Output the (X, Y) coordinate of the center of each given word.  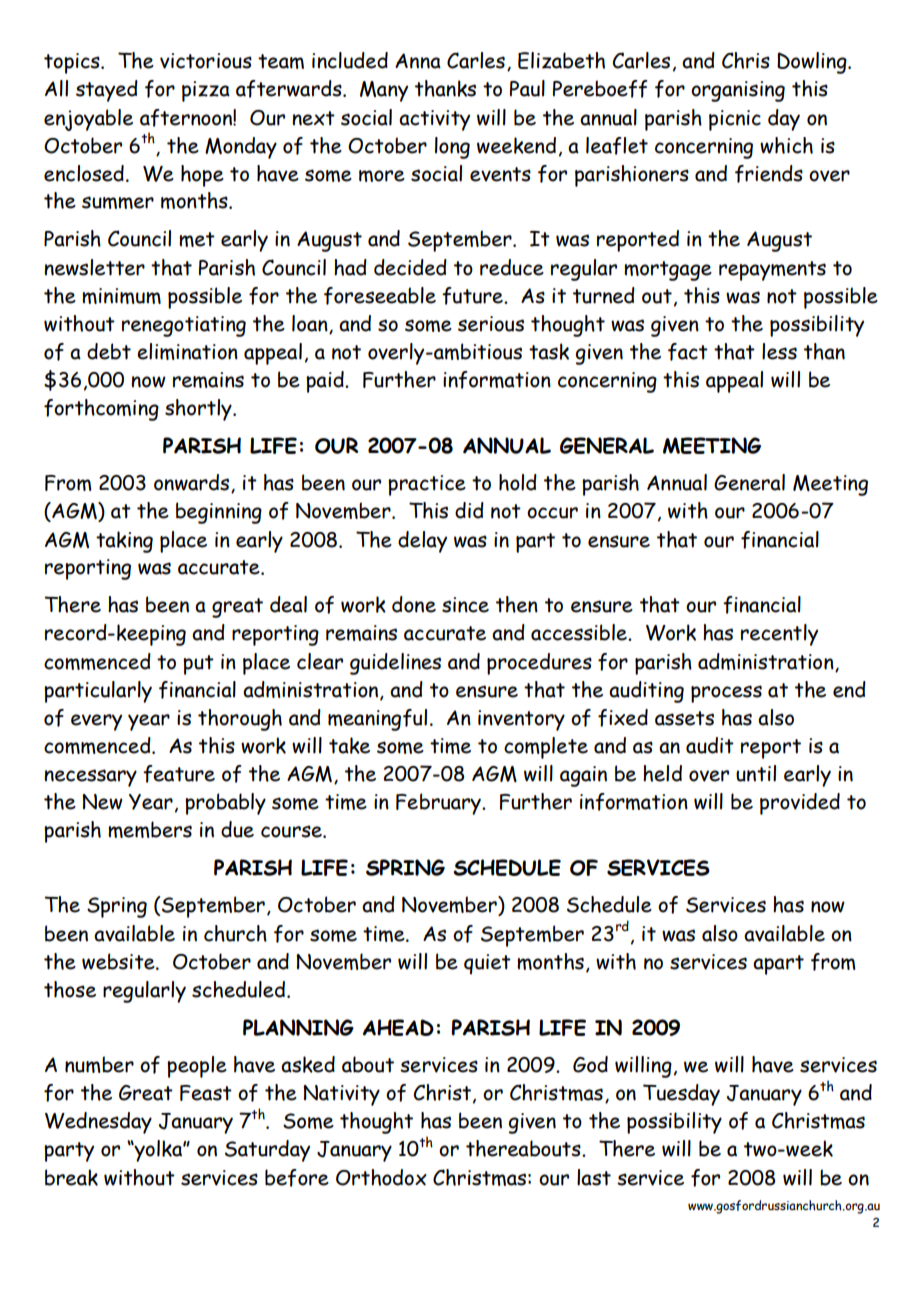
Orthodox (381, 1177)
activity (434, 120)
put (198, 665)
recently (779, 635)
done (414, 604)
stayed (107, 91)
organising (738, 91)
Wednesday (98, 1123)
